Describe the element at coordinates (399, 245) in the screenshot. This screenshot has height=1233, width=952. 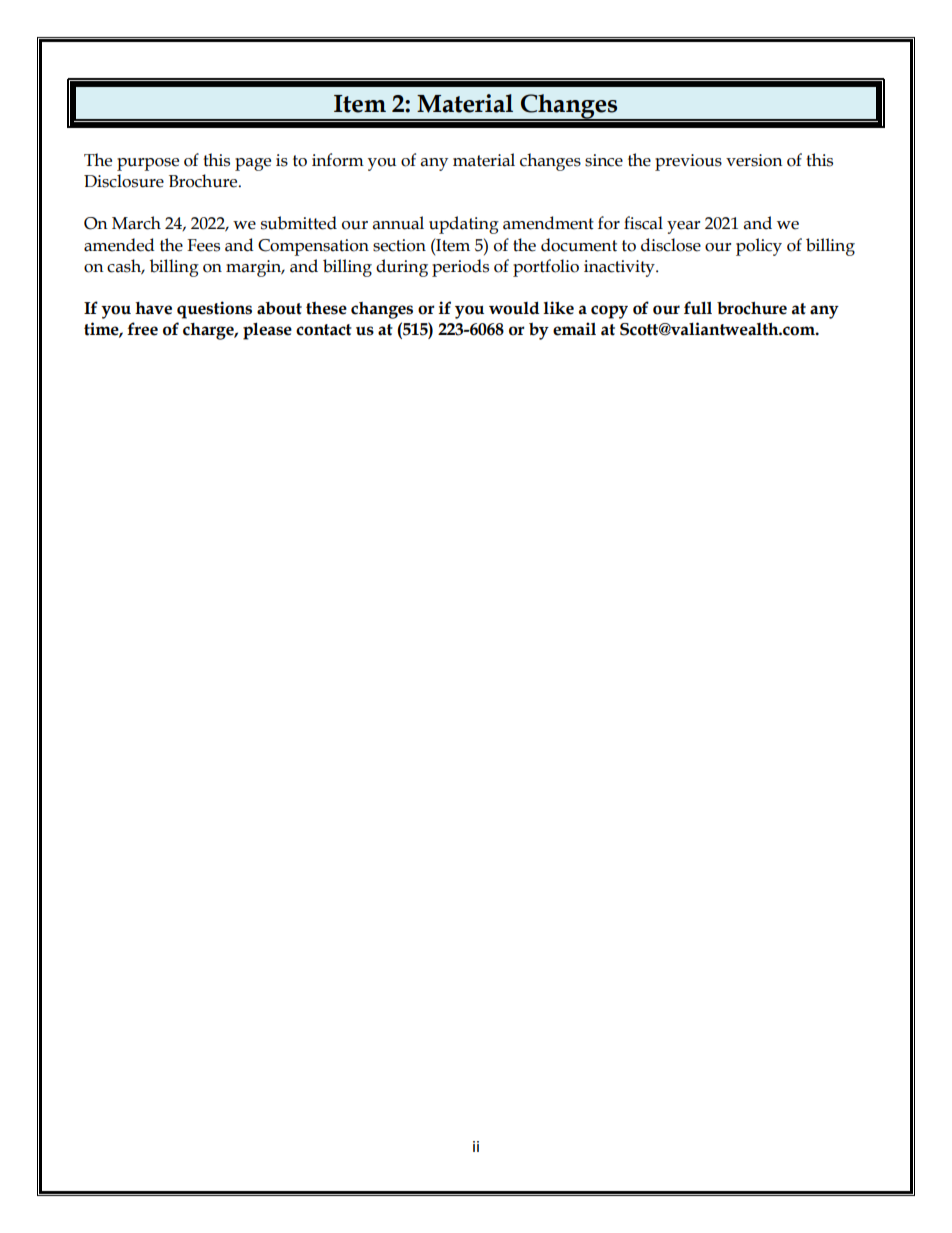
I see `section` at that location.
